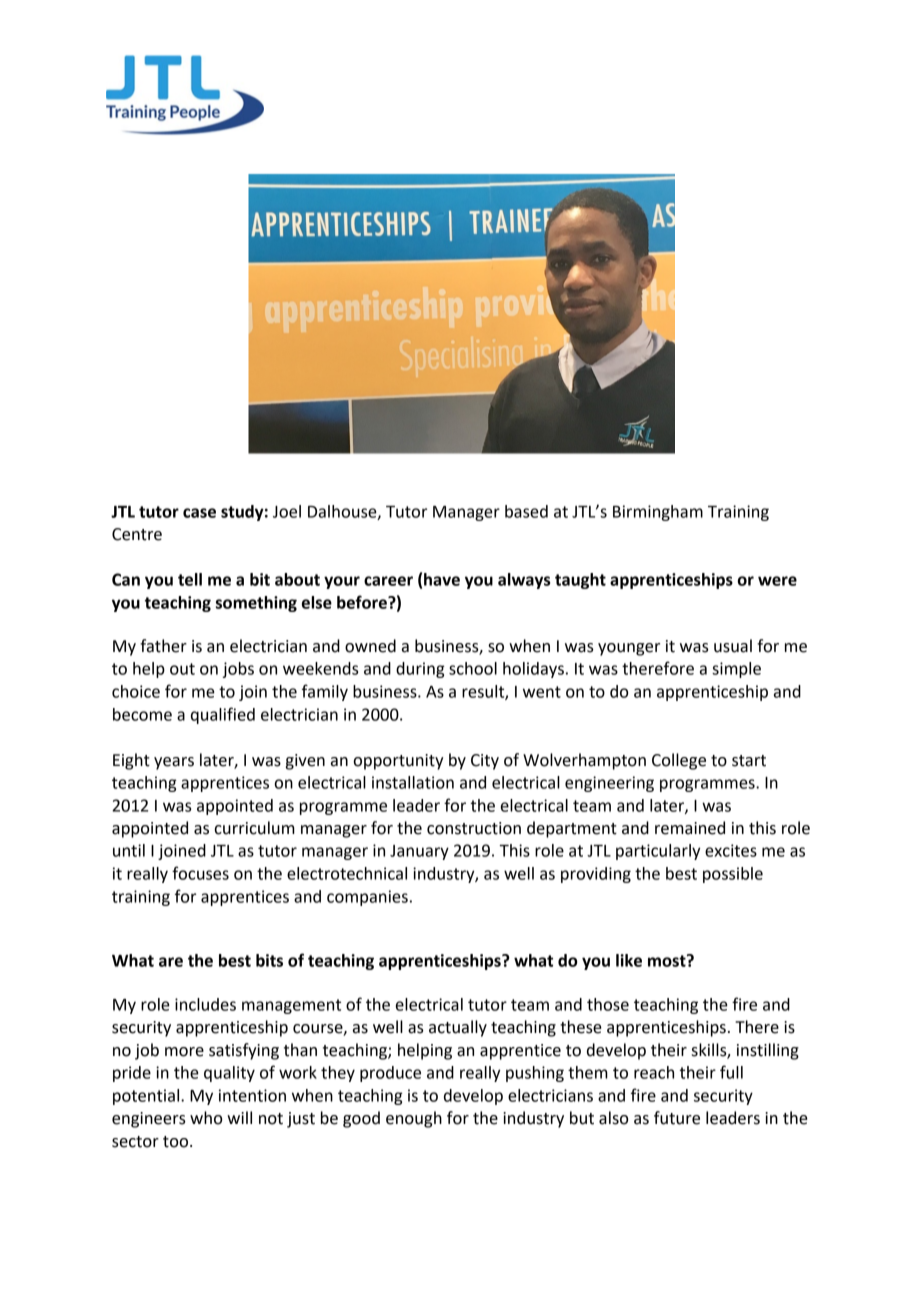 This screenshot has height=1308, width=924. I want to click on based, so click(526, 511).
